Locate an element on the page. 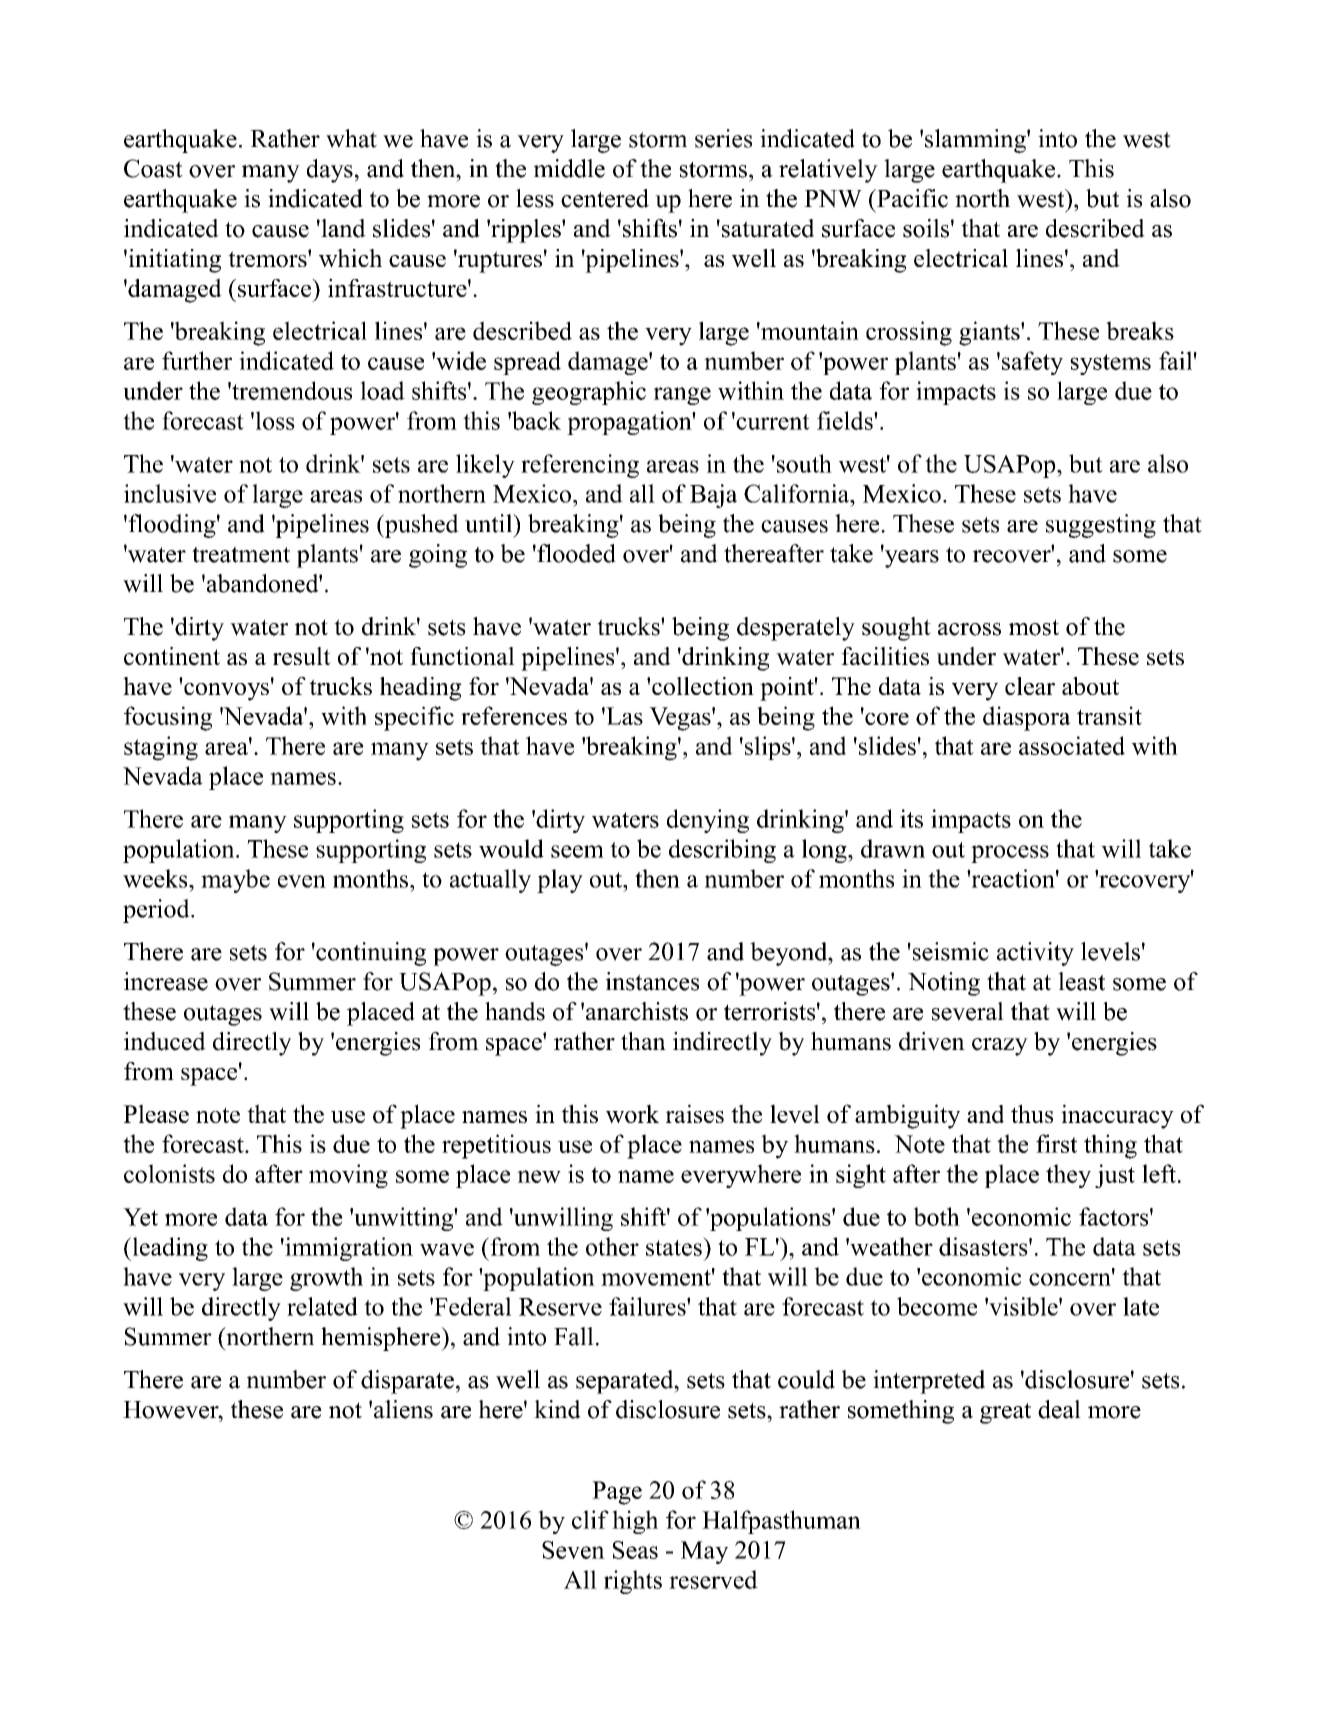 The width and height of the image is (1327, 1717). centered is located at coordinates (605, 198).
